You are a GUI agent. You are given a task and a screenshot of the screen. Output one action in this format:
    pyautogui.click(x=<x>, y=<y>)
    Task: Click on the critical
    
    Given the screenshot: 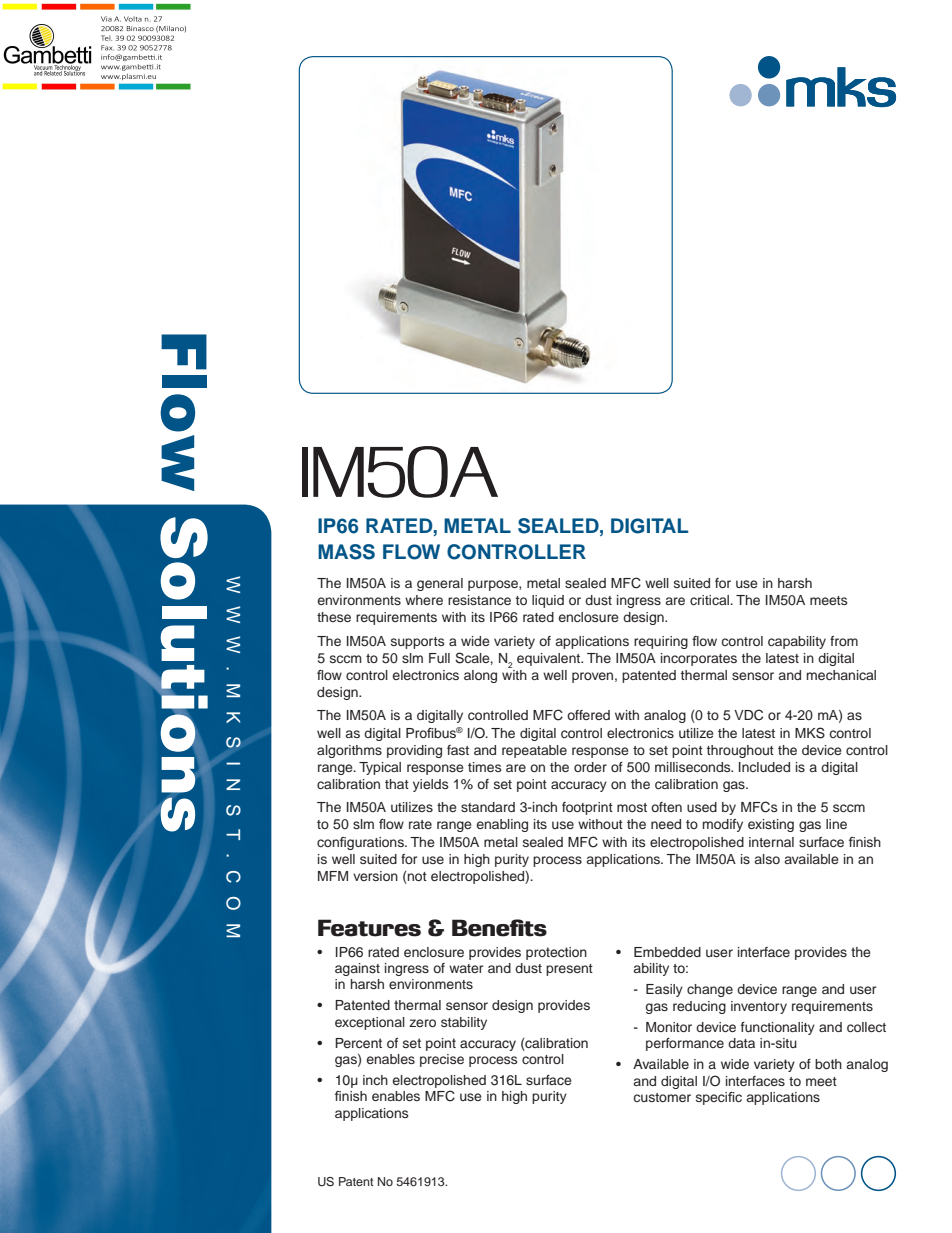 What is the action you would take?
    pyautogui.click(x=710, y=600)
